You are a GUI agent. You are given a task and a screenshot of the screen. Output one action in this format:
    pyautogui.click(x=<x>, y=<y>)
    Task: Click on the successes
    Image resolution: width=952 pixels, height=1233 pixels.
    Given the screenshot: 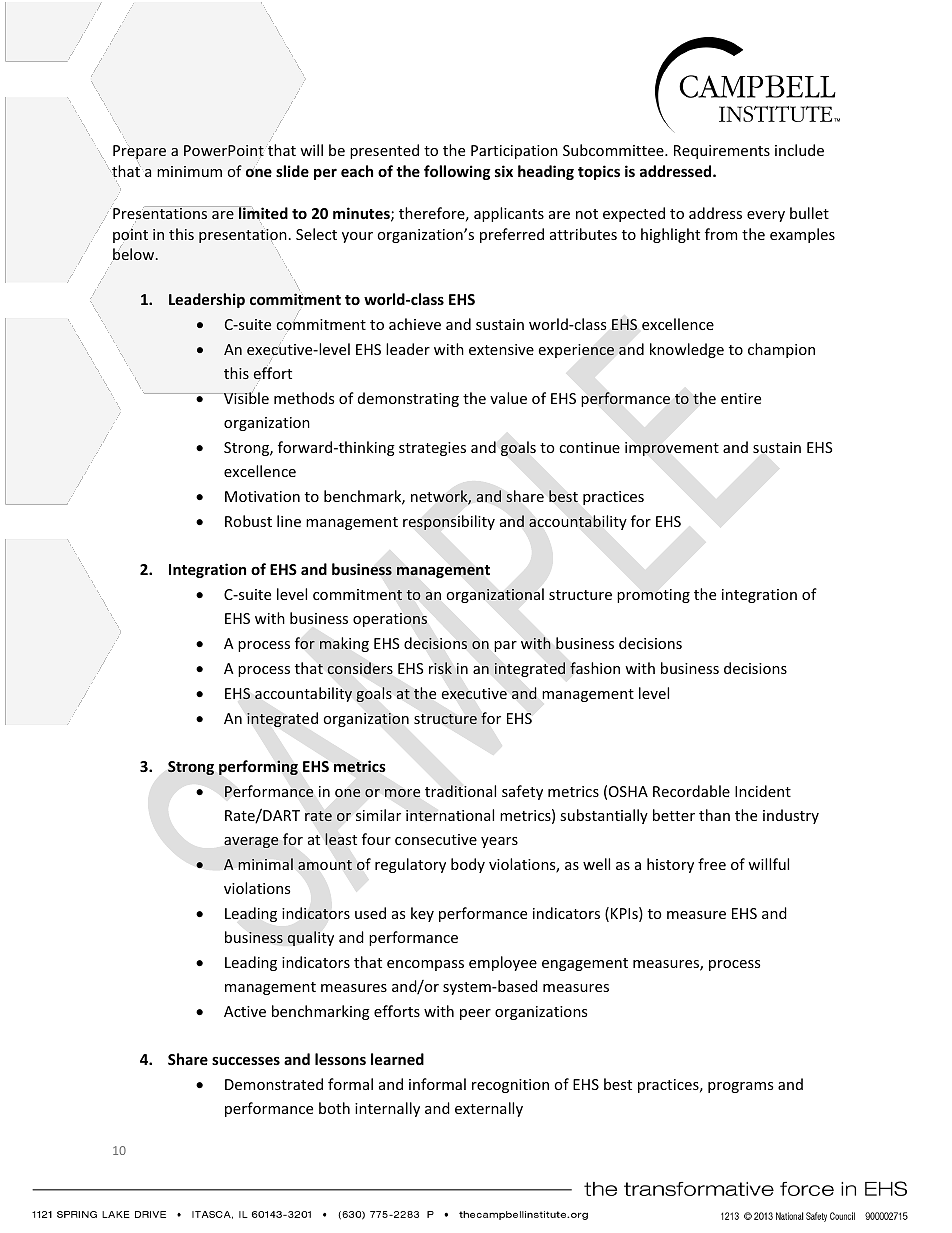 What is the action you would take?
    pyautogui.click(x=246, y=1061)
